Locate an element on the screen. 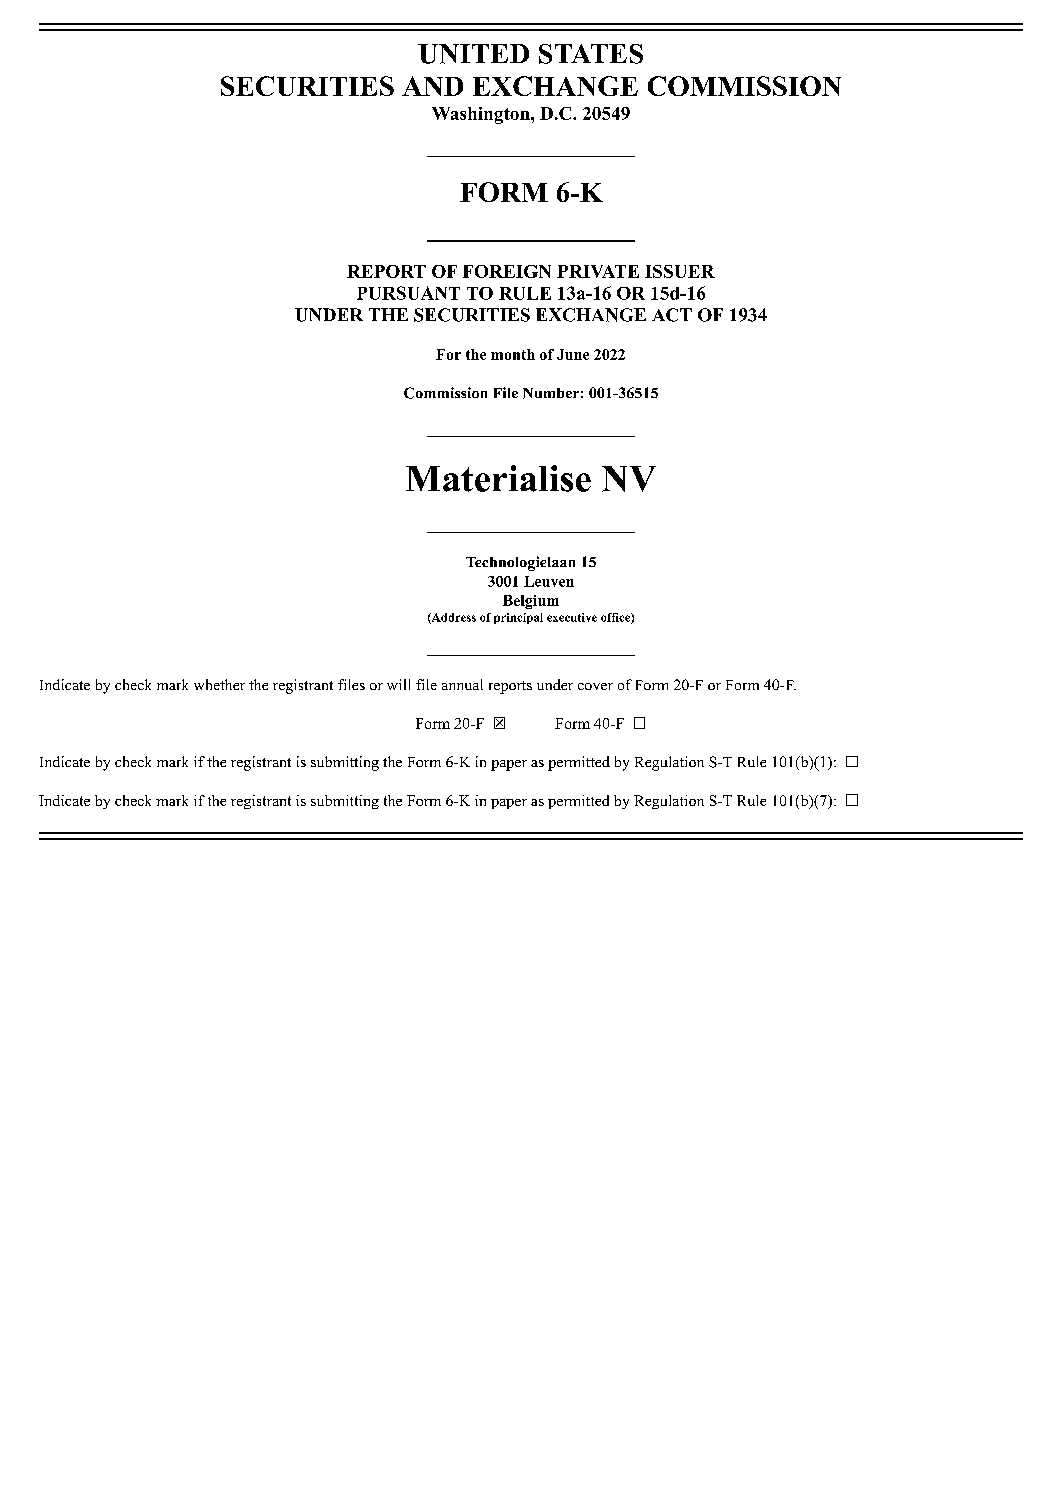  Materialise is located at coordinates (498, 478).
